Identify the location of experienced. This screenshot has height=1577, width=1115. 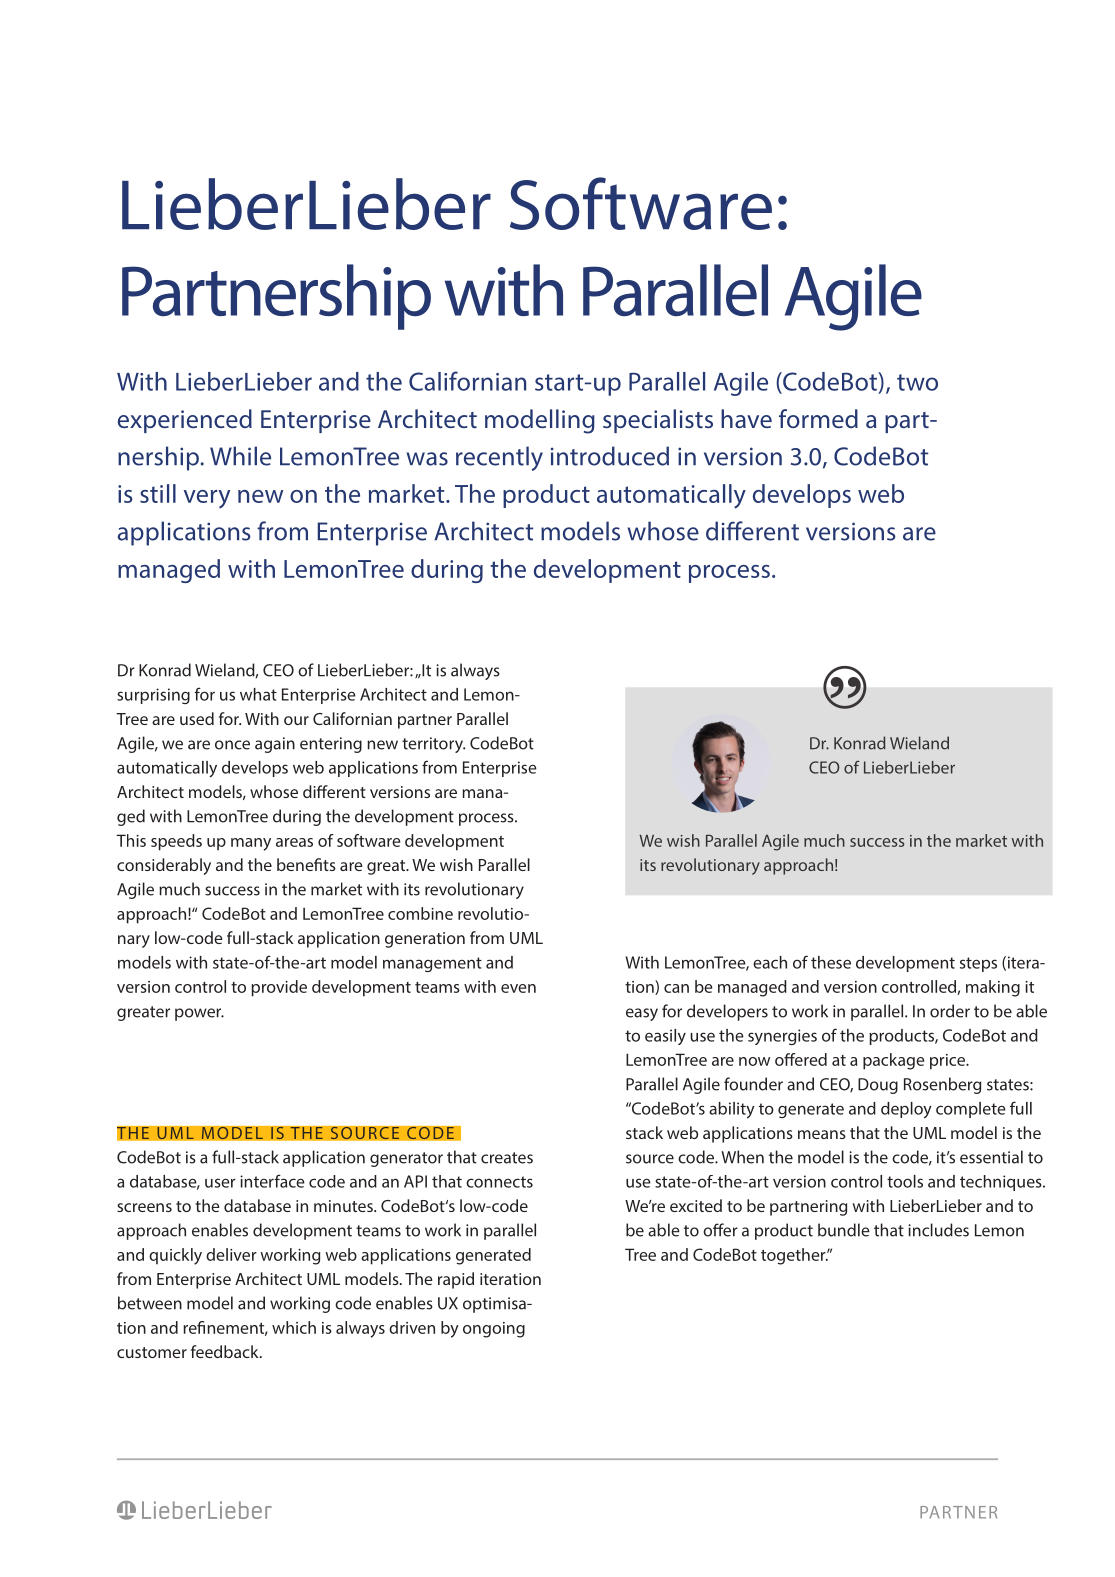
(185, 421).
